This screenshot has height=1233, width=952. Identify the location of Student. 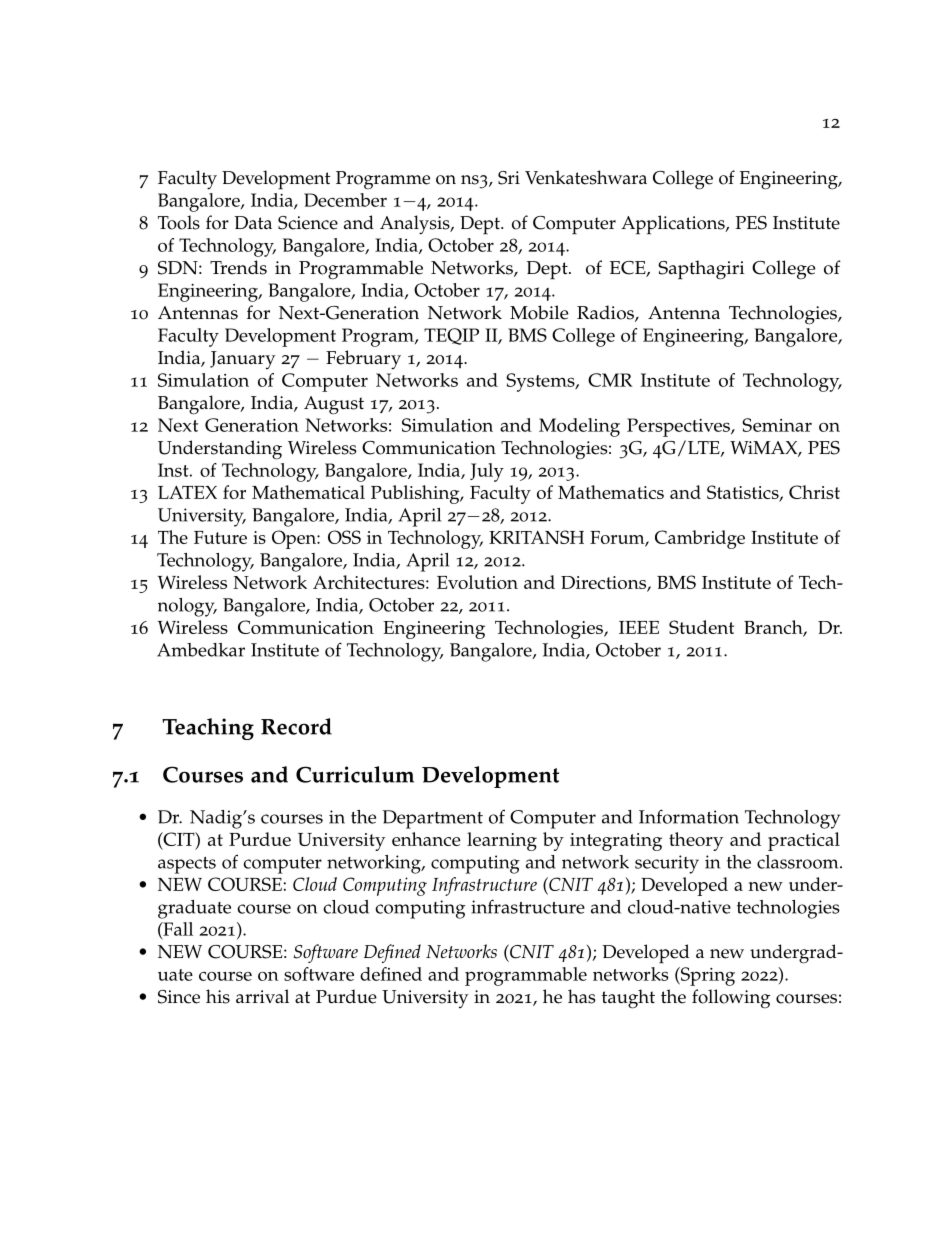
(701, 627).
